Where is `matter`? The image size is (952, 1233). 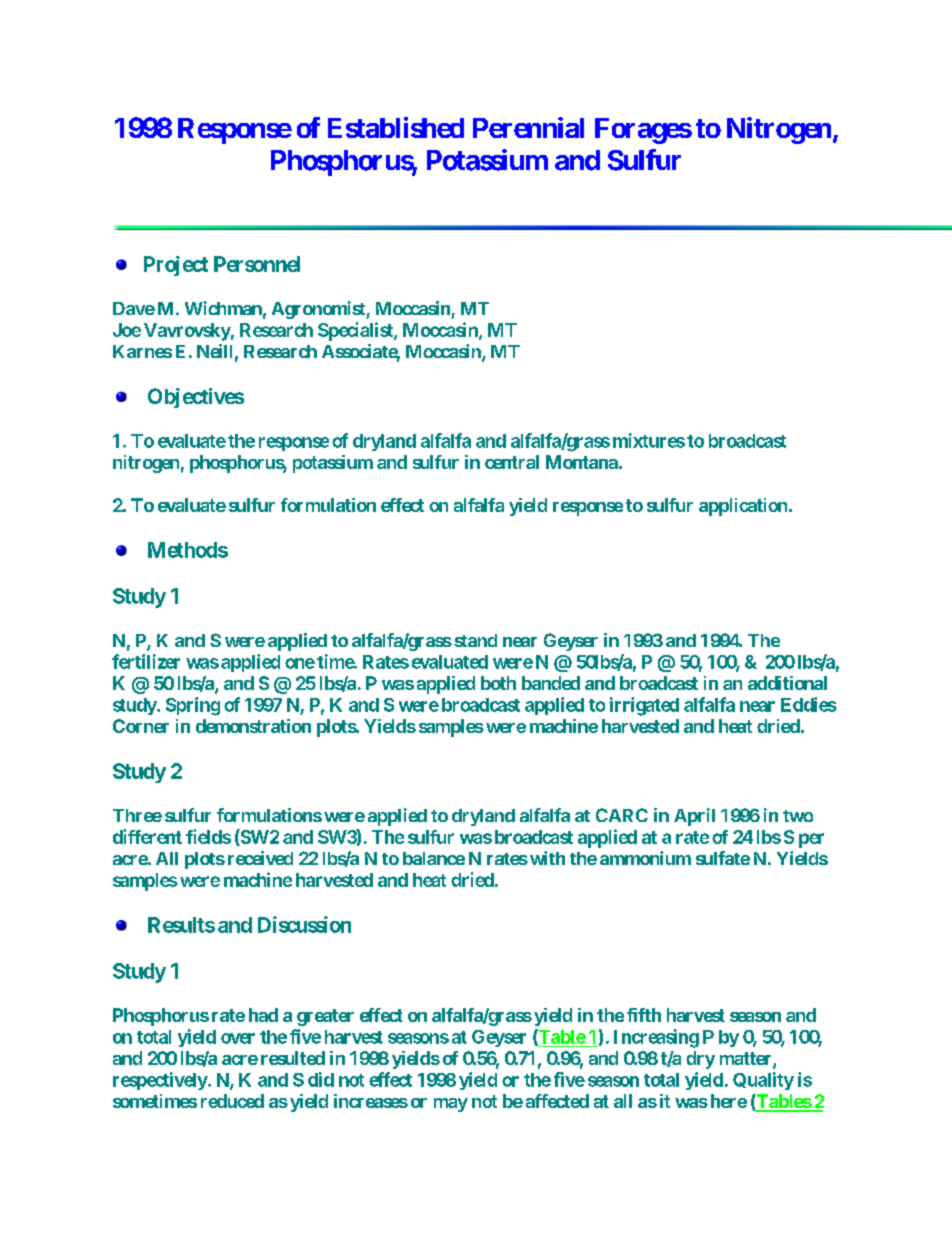 matter is located at coordinates (747, 1060).
